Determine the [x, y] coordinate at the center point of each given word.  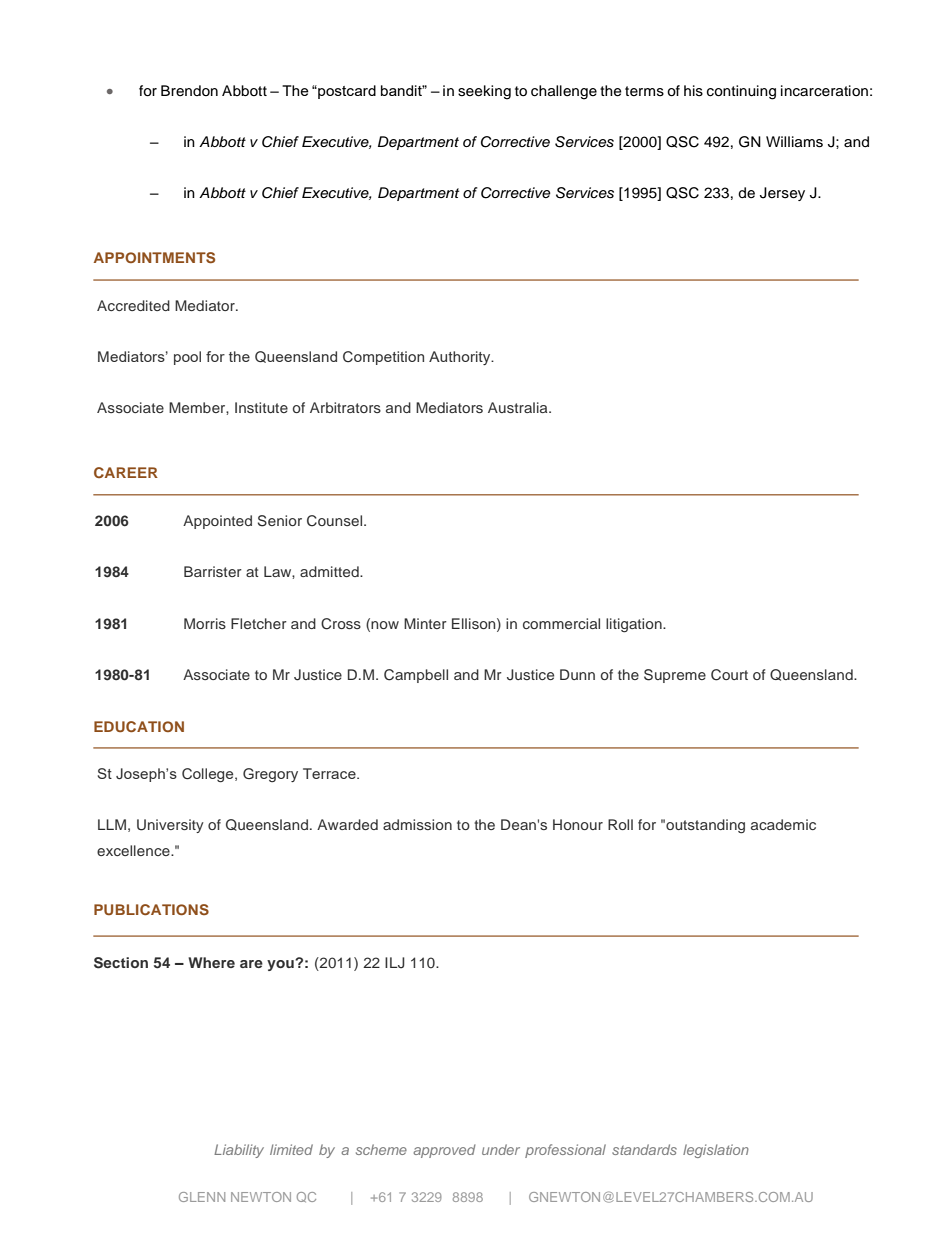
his [693, 91]
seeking [484, 92]
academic [783, 824]
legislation [716, 1151]
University [170, 826]
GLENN [202, 1197]
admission [417, 824]
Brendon [189, 91]
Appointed [217, 522]
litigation [635, 625]
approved [444, 1151]
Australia [519, 407]
